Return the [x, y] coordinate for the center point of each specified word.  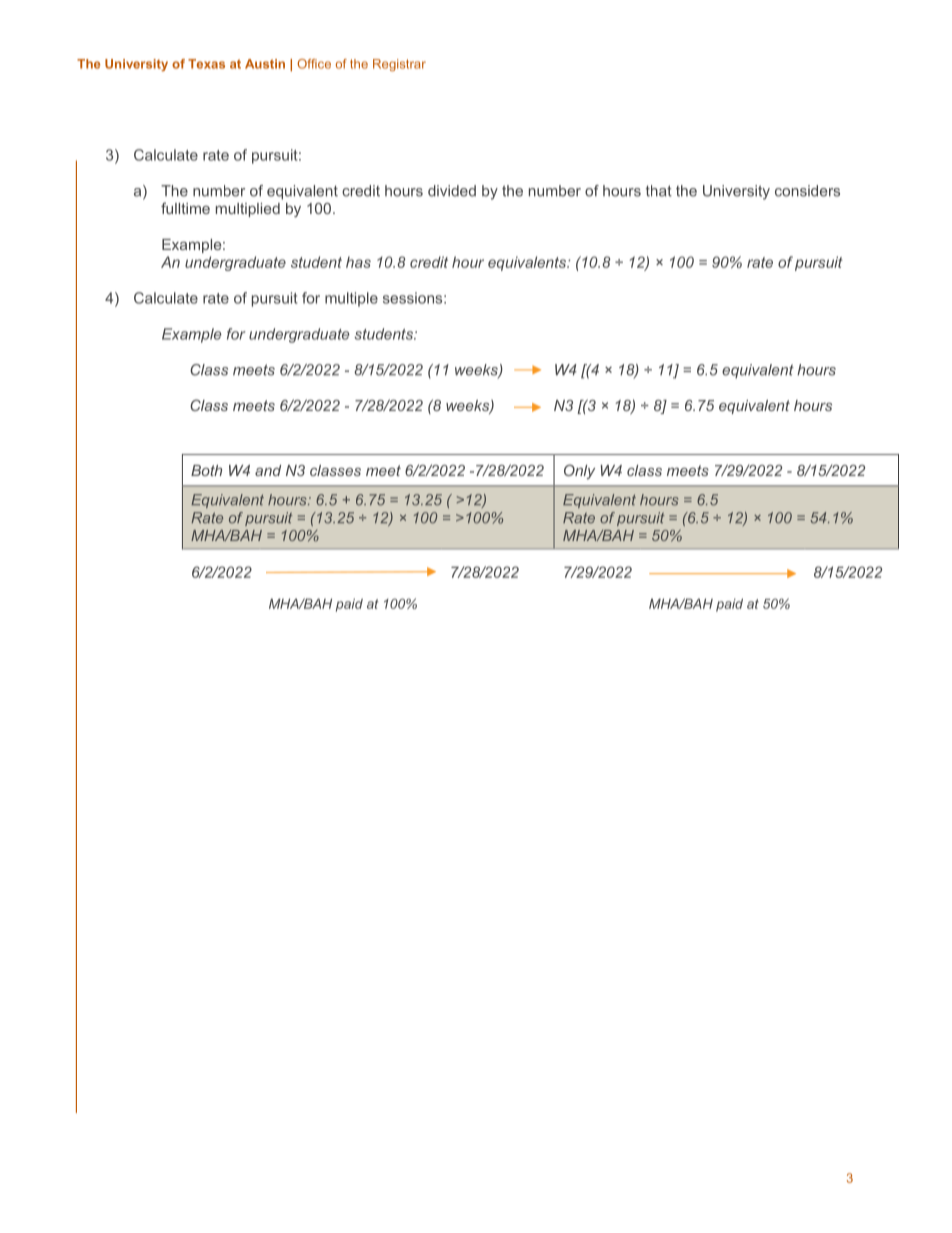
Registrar [399, 65]
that [659, 191]
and [268, 470]
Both [206, 470]
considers [807, 191]
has [358, 262]
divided [452, 191]
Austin [265, 64]
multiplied [248, 210]
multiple [351, 299]
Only [579, 471]
